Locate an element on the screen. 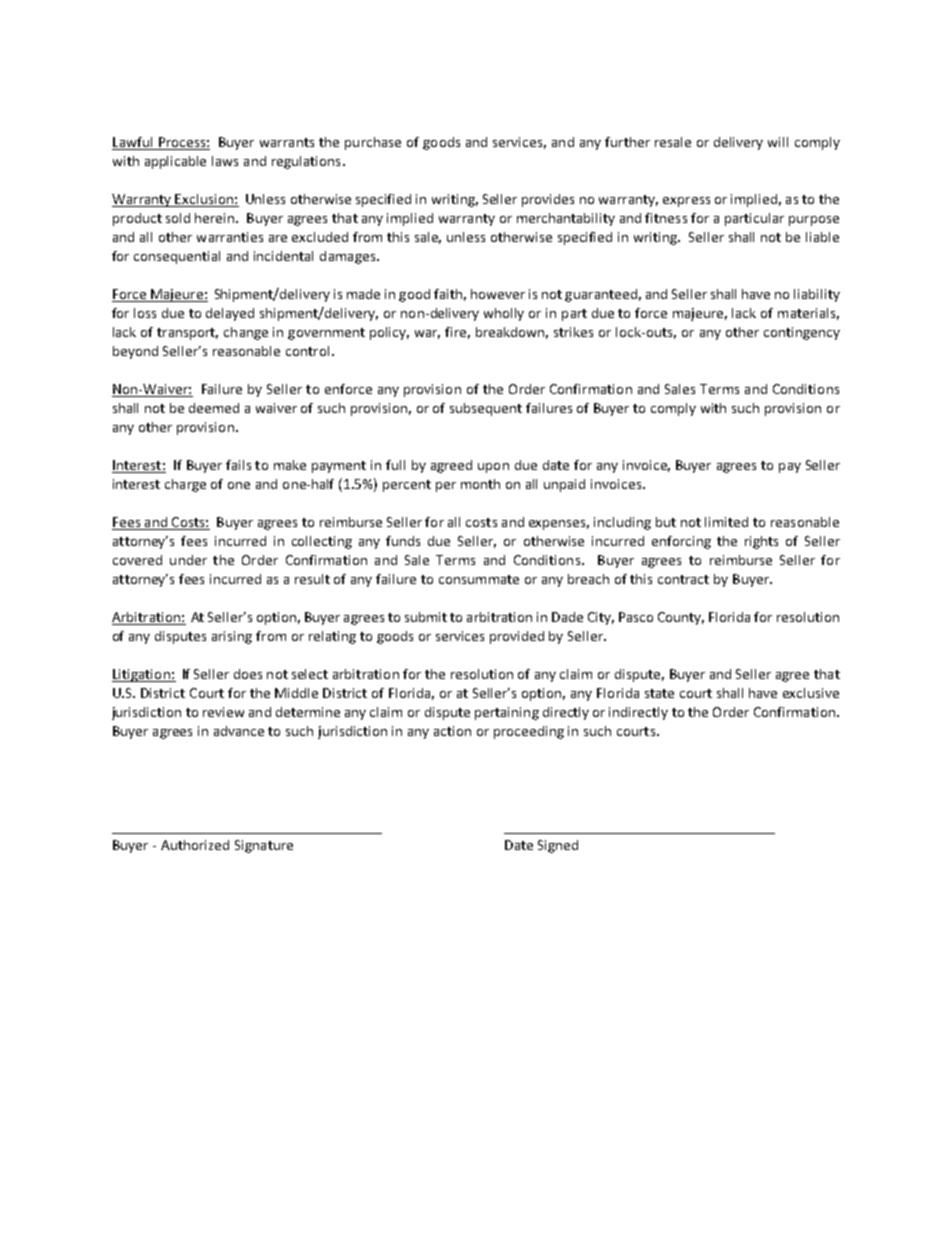 The width and height of the screenshot is (952, 1233). transport is located at coordinates (187, 334).
